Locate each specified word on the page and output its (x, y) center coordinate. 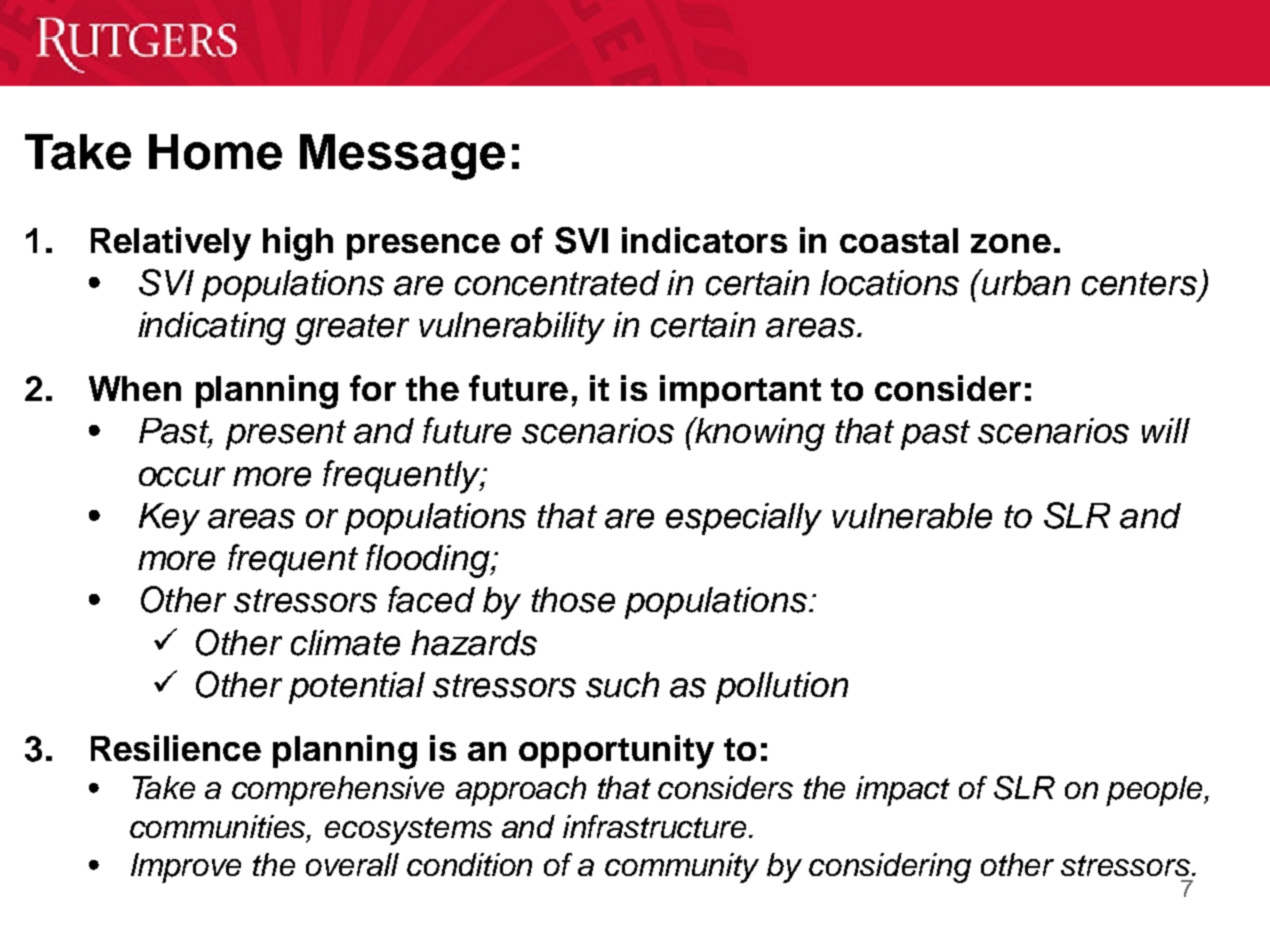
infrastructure (656, 826)
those (573, 600)
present (286, 435)
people (1155, 791)
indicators (704, 240)
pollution (782, 688)
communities (219, 826)
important (740, 391)
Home (215, 152)
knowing (759, 434)
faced (431, 599)
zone (1011, 243)
